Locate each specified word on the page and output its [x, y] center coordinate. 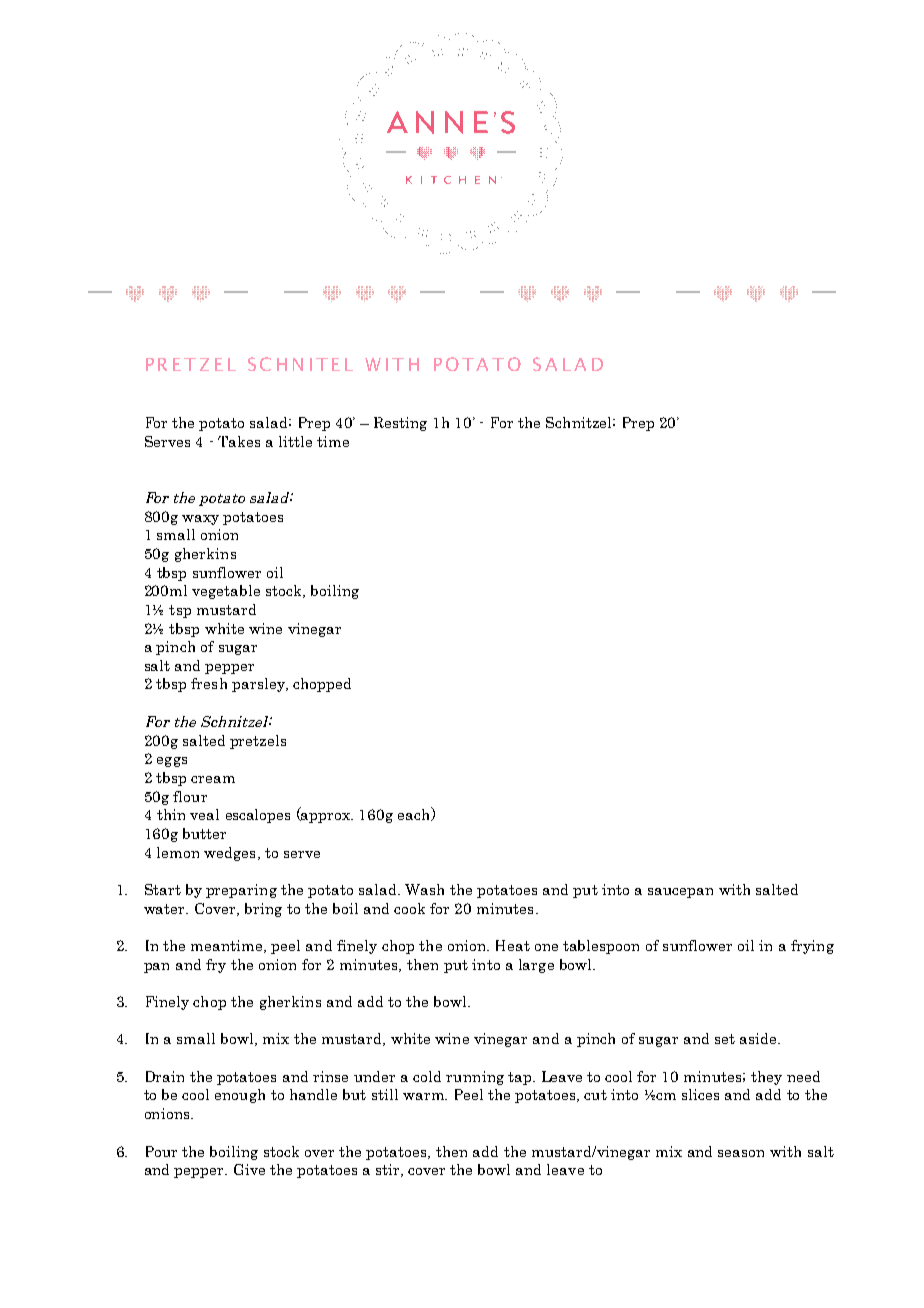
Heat [513, 945]
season [741, 1153]
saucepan [680, 893]
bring [263, 910]
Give [249, 1169]
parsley [259, 685]
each [415, 814]
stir [389, 1170]
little [295, 441]
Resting [400, 424]
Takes [239, 441]
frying [812, 947]
